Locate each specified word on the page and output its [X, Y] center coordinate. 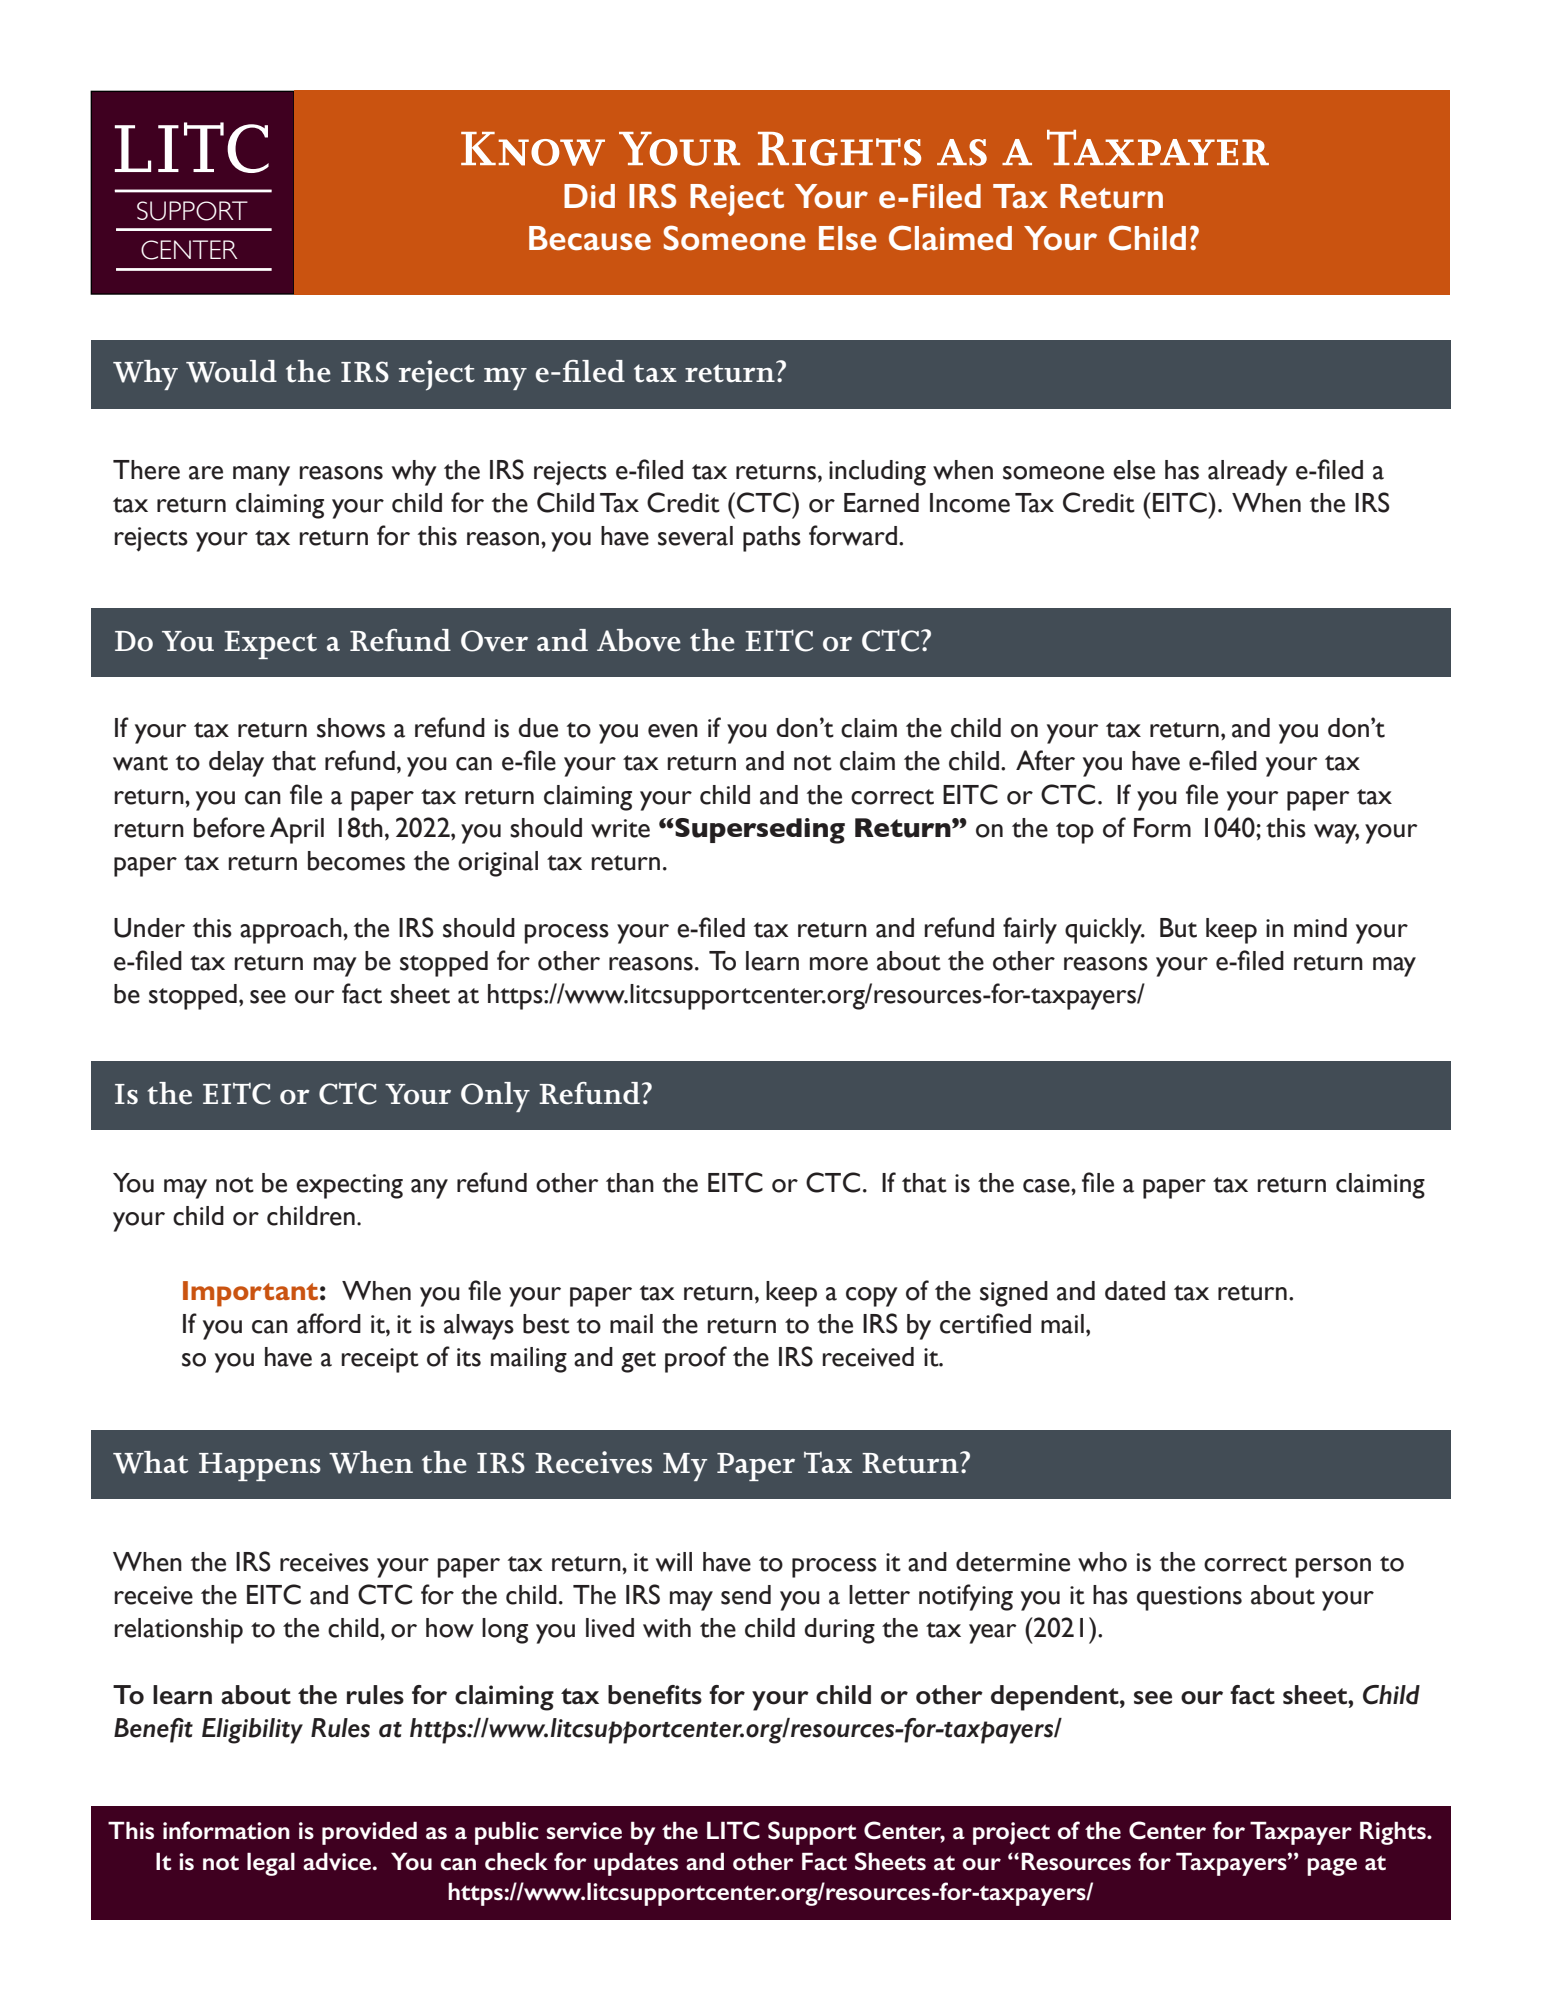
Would [231, 371]
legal [271, 1864]
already [1248, 473]
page [1332, 1867]
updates [636, 1864]
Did [589, 196]
